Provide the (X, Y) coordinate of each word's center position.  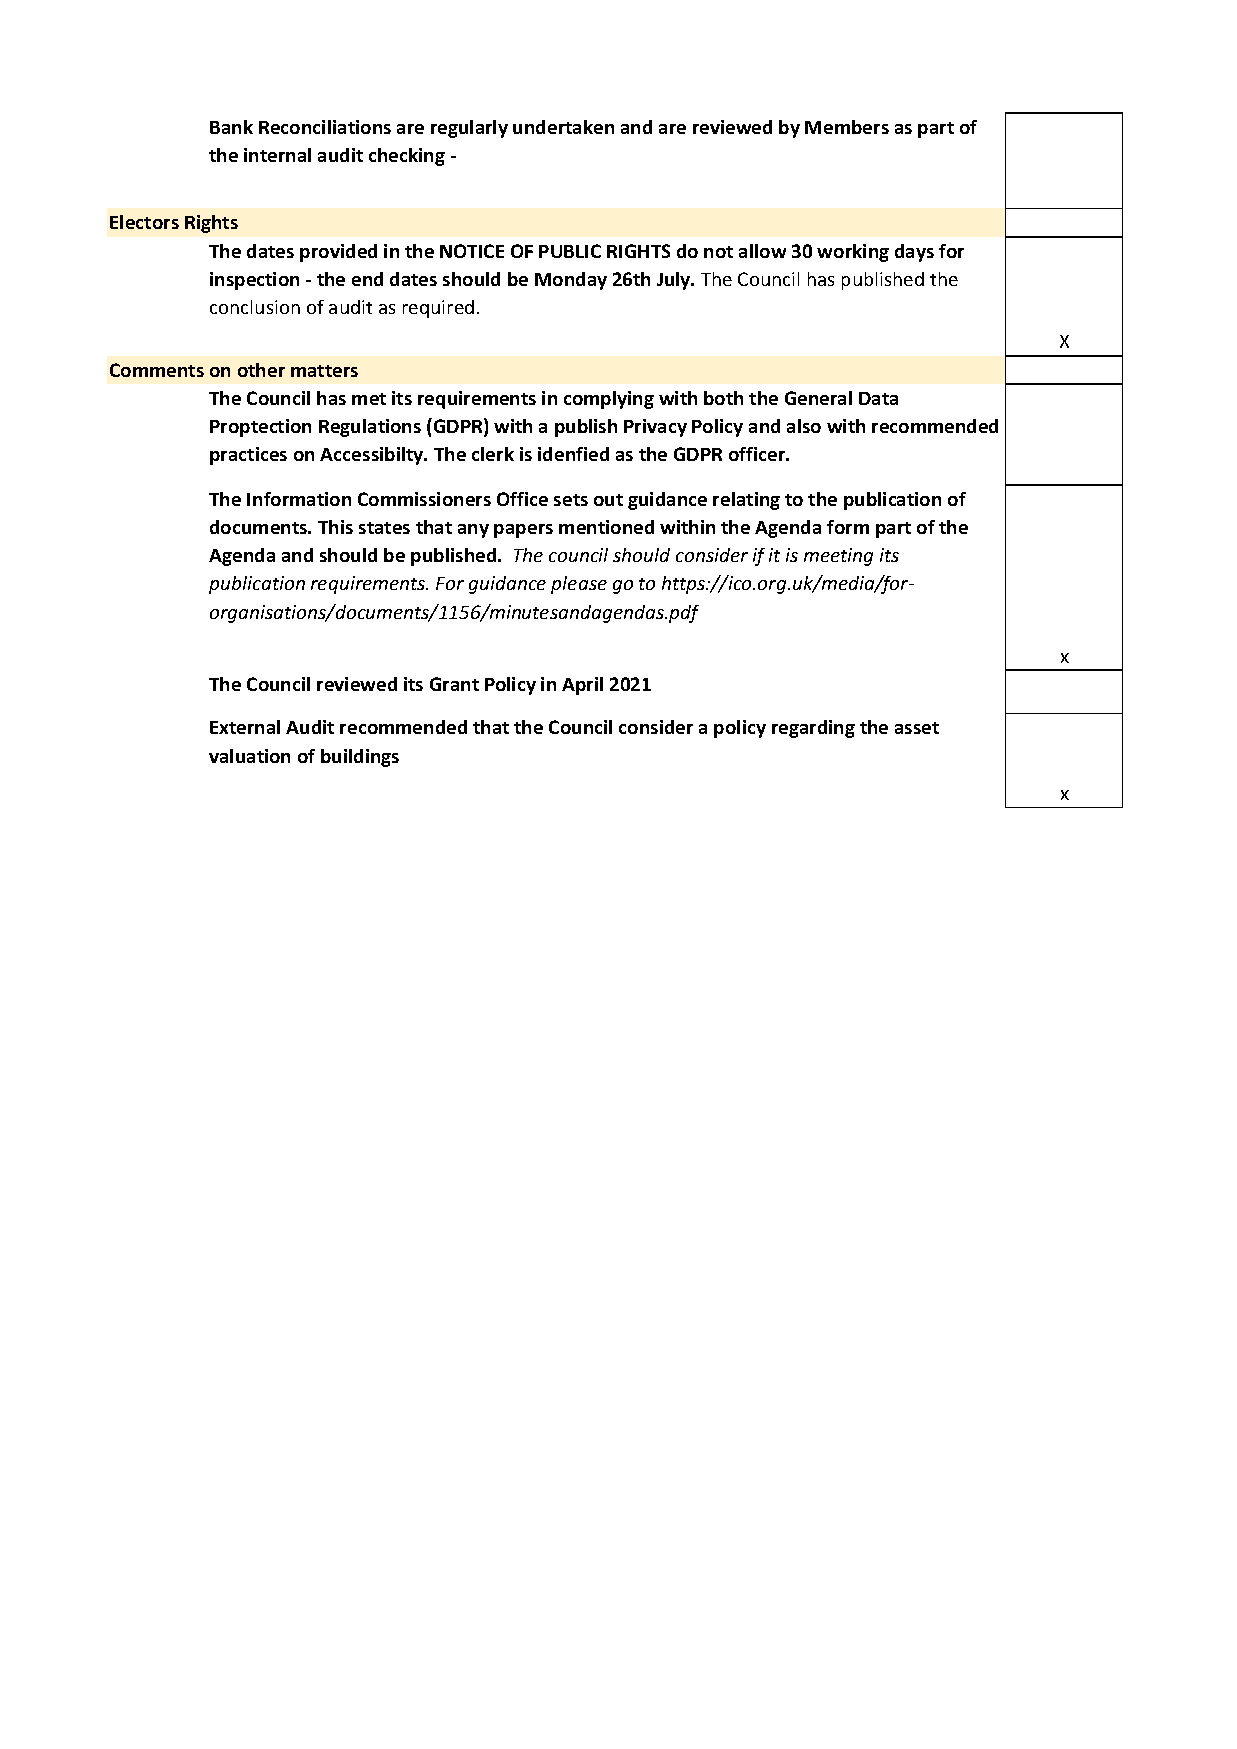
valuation (249, 756)
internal (277, 155)
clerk (493, 454)
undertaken (563, 127)
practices (248, 456)
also (804, 426)
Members (847, 127)
